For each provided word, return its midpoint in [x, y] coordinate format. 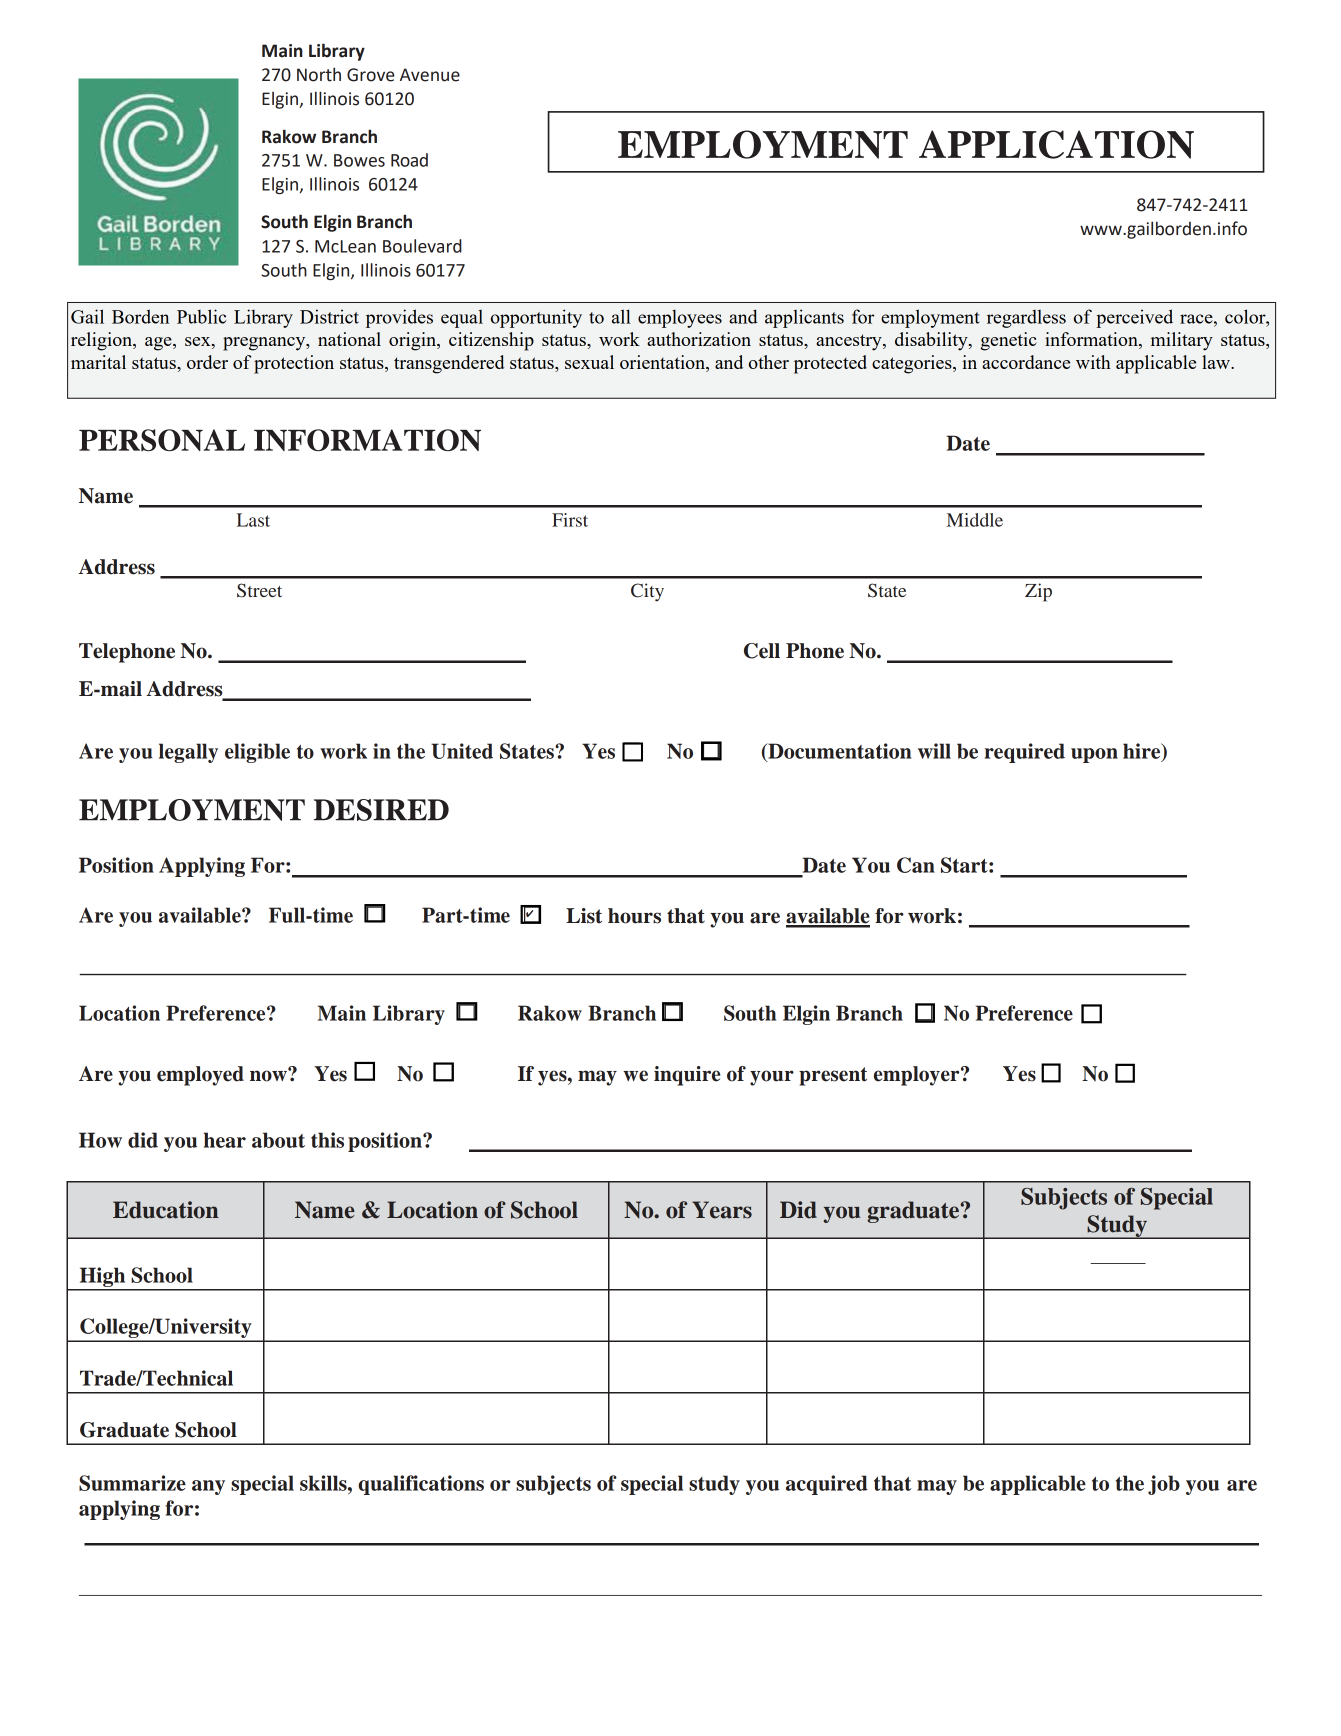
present [833, 1076]
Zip [1038, 592]
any [208, 1487]
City [647, 592]
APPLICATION [1056, 144]
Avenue [430, 75]
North [319, 74]
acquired [827, 1485]
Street [259, 590]
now [269, 1075]
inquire [687, 1076]
